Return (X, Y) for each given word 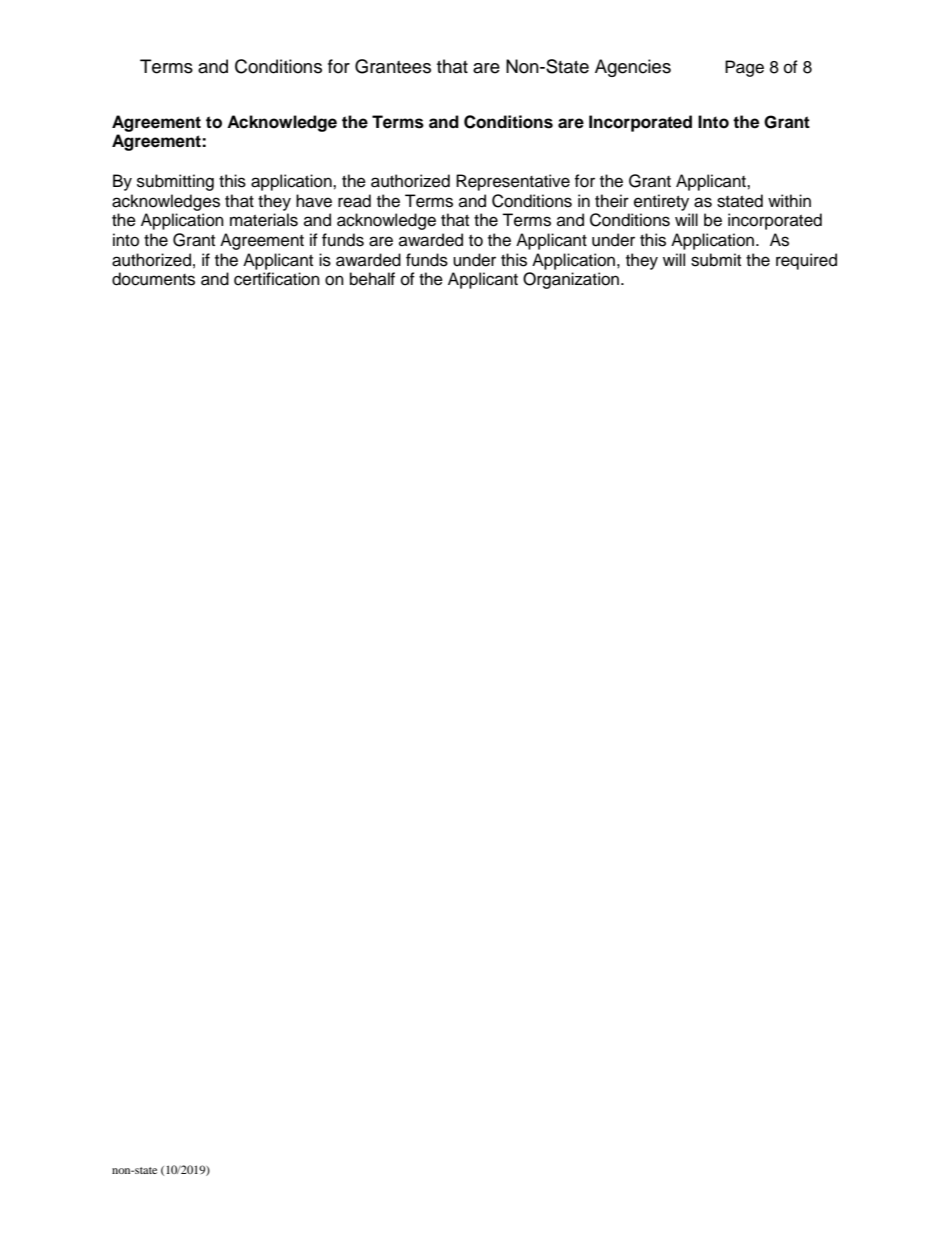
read (354, 201)
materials (264, 220)
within (789, 200)
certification (277, 279)
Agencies (633, 68)
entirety (661, 202)
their (612, 201)
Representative (513, 182)
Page (744, 68)
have (314, 201)
